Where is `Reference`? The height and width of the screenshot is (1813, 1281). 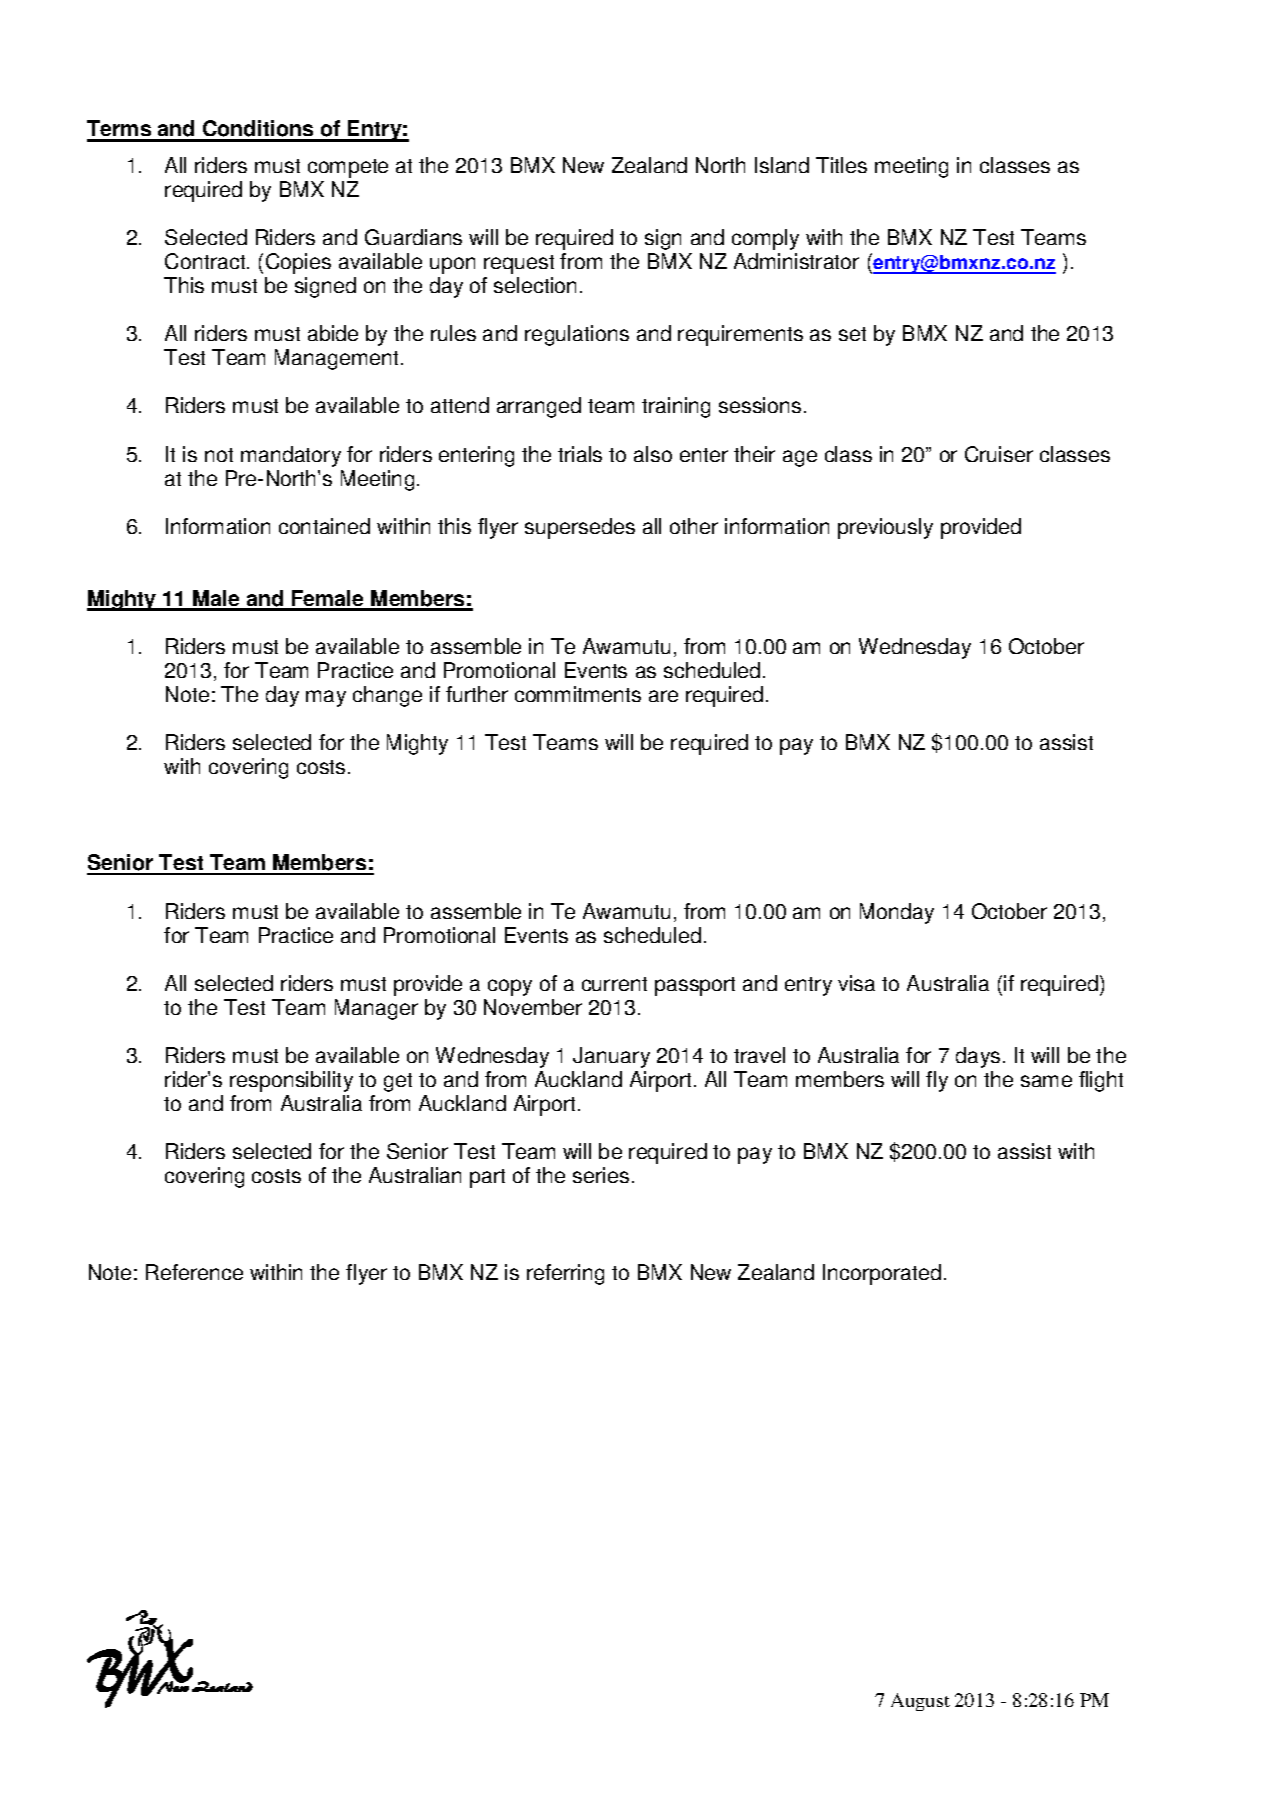
Reference is located at coordinates (194, 1272).
